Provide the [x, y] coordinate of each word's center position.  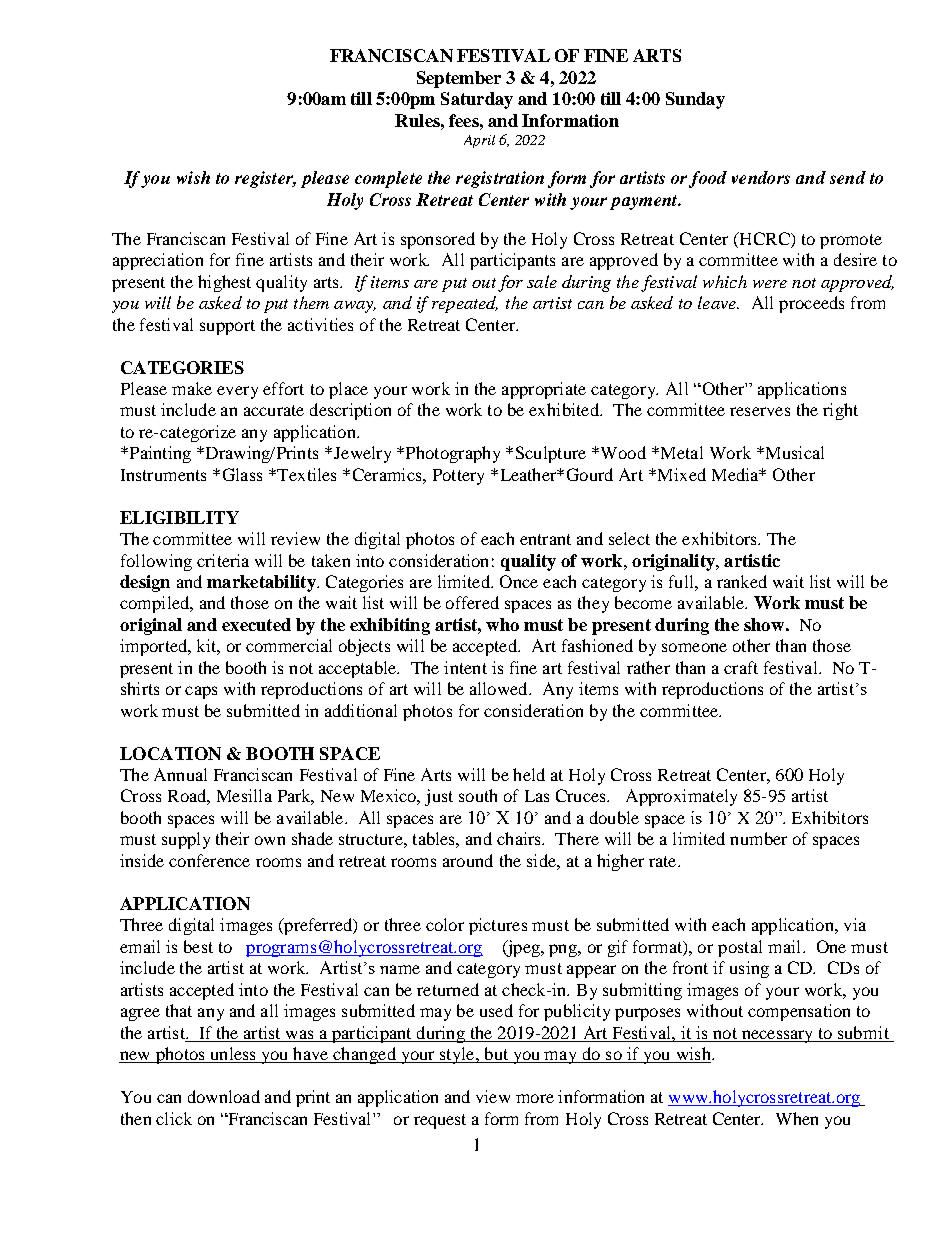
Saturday [477, 100]
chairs [520, 838]
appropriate [544, 390]
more [535, 1098]
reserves [760, 411]
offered [472, 602]
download [224, 1096]
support [227, 327]
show [764, 624]
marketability [262, 583]
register [265, 179]
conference [209, 860]
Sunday [695, 100]
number [758, 838]
